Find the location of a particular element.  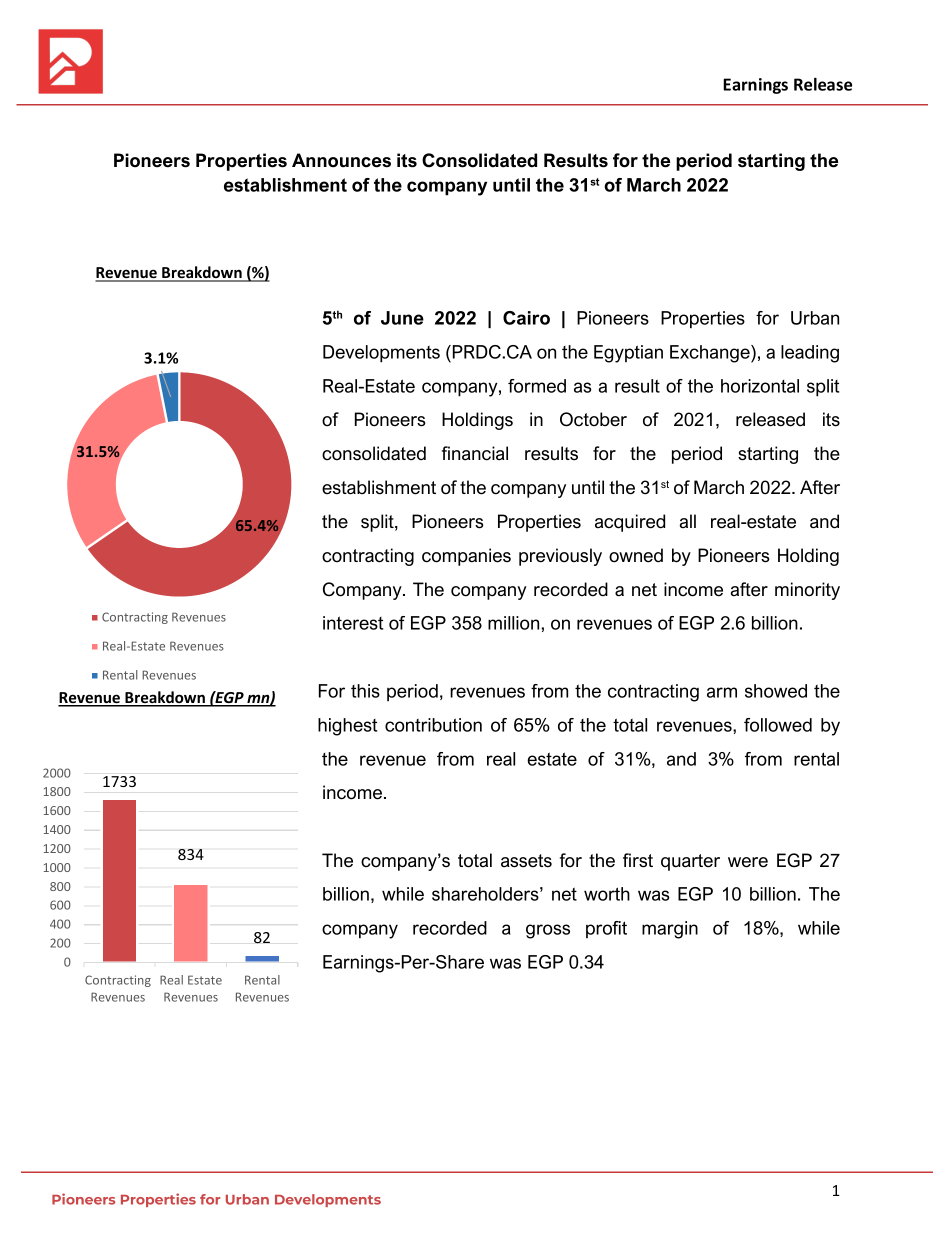

worth is located at coordinates (607, 894).
